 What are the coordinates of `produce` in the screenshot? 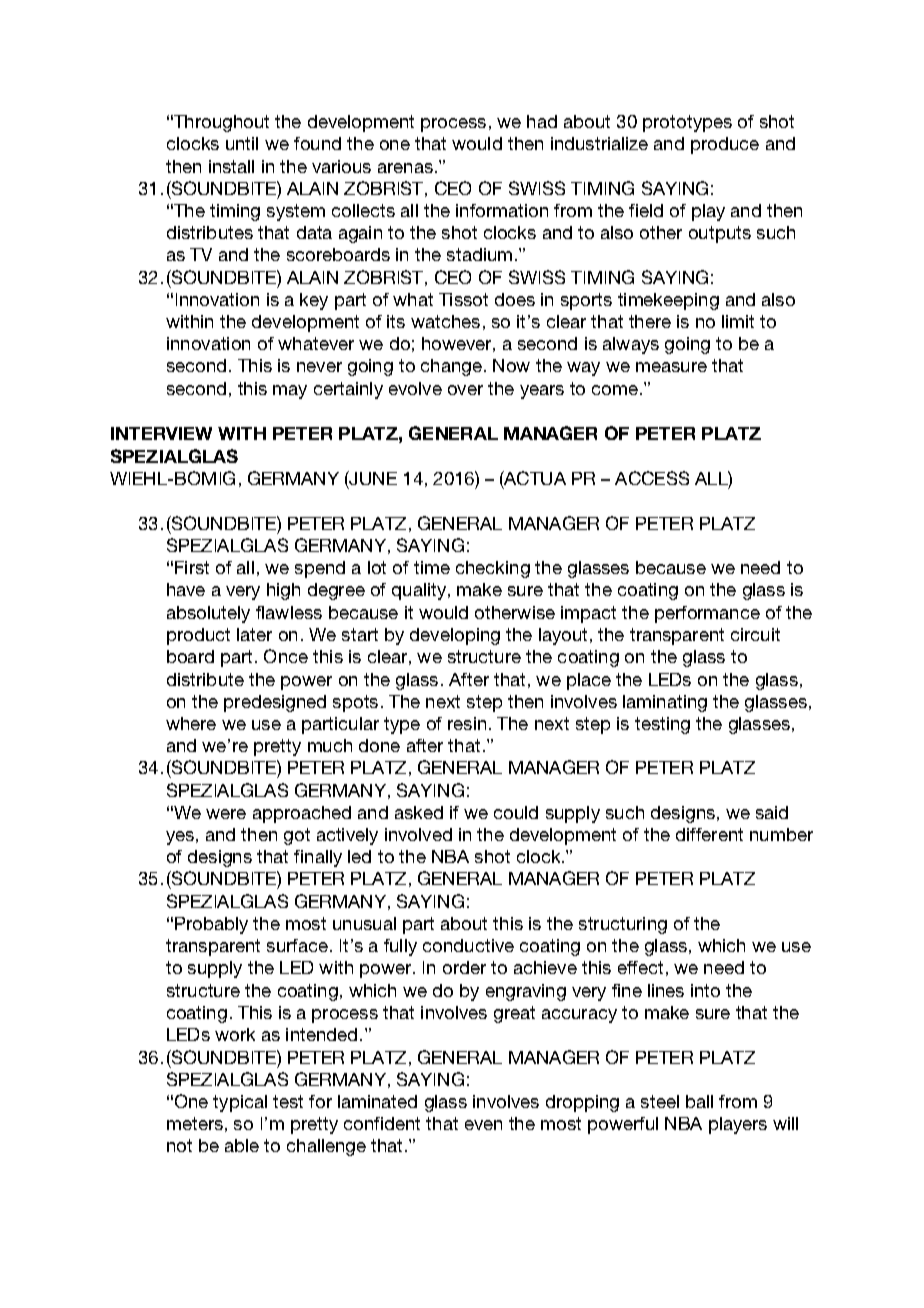 It's located at (725, 145).
